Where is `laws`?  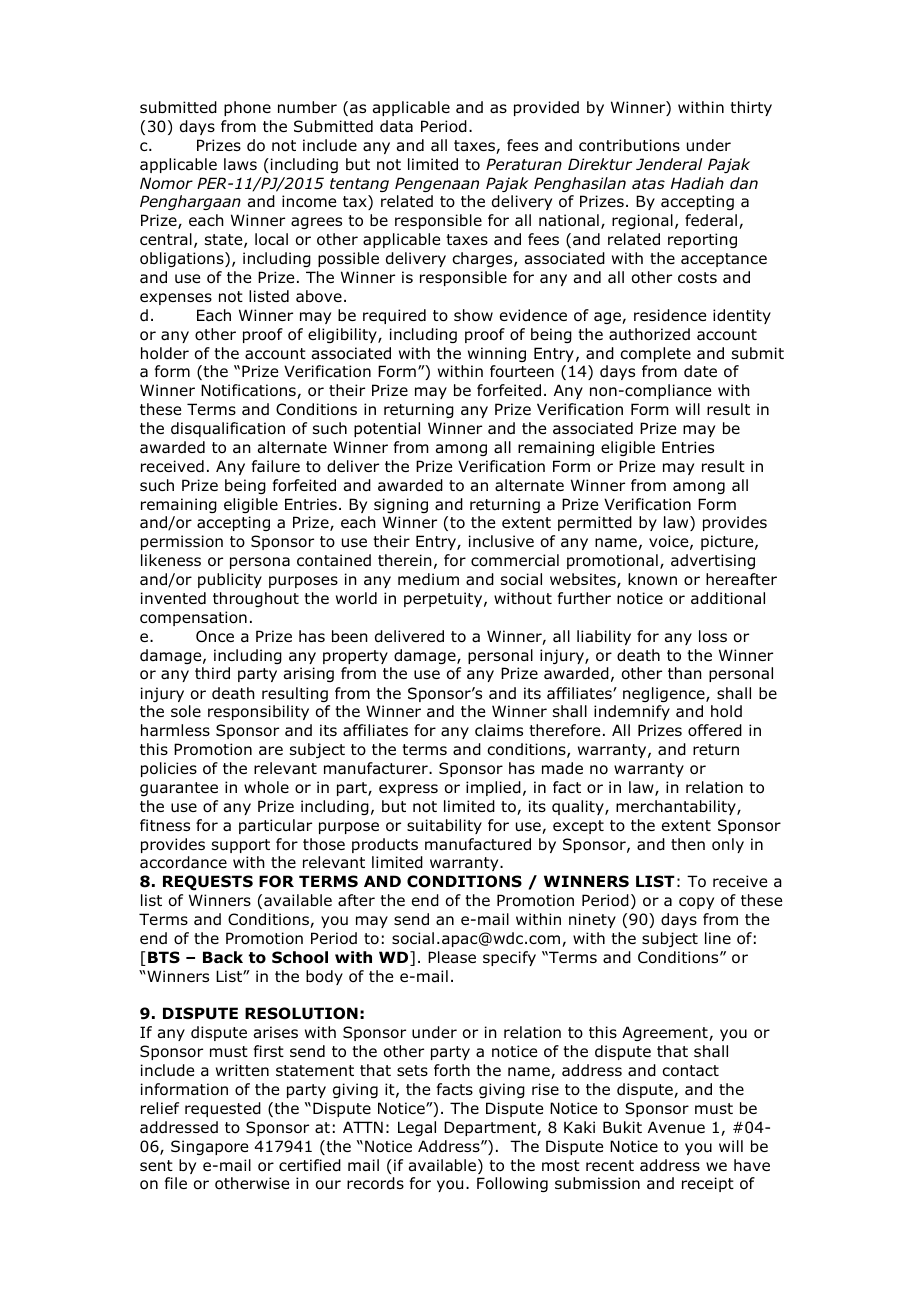 laws is located at coordinates (240, 164).
